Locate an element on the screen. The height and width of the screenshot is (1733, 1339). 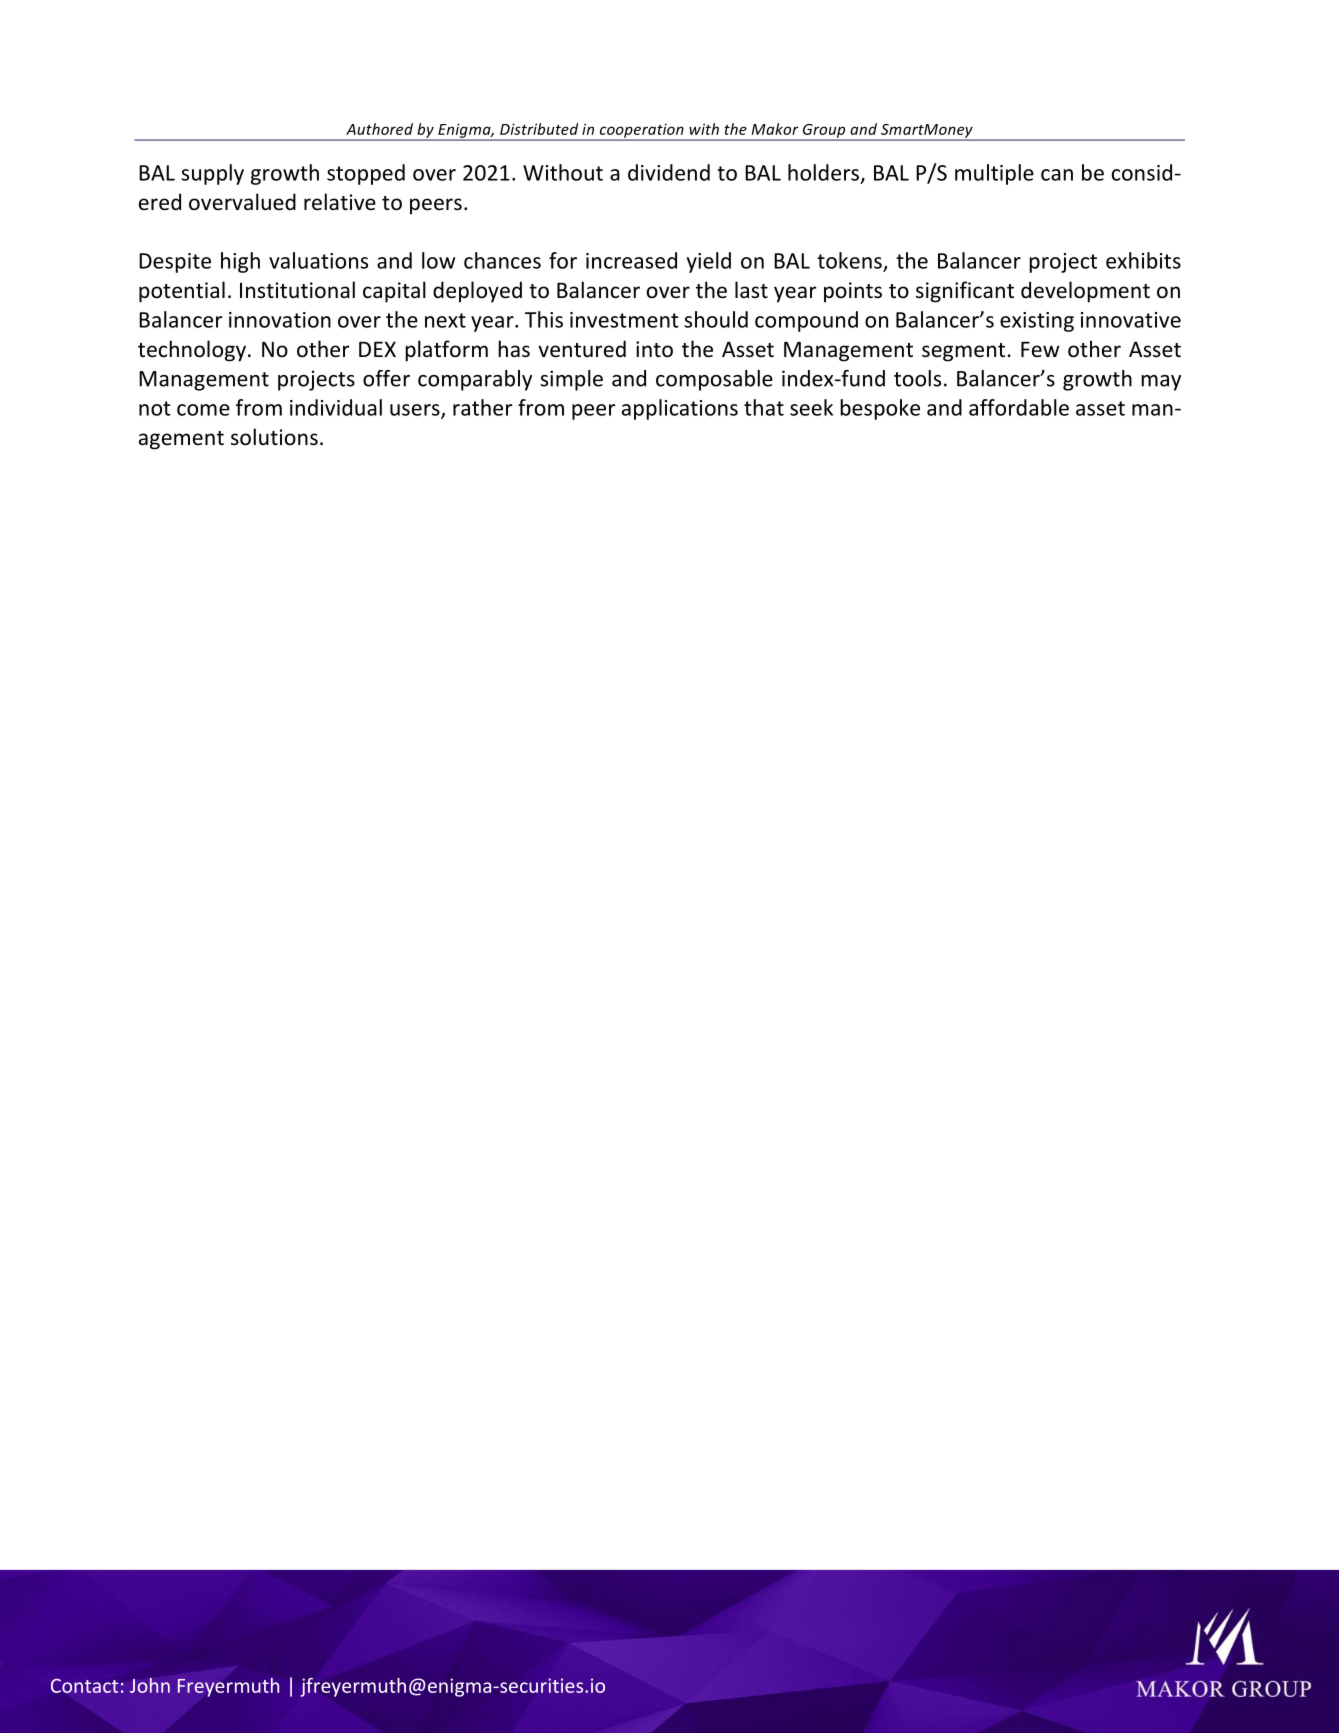
seek is located at coordinates (811, 407).
